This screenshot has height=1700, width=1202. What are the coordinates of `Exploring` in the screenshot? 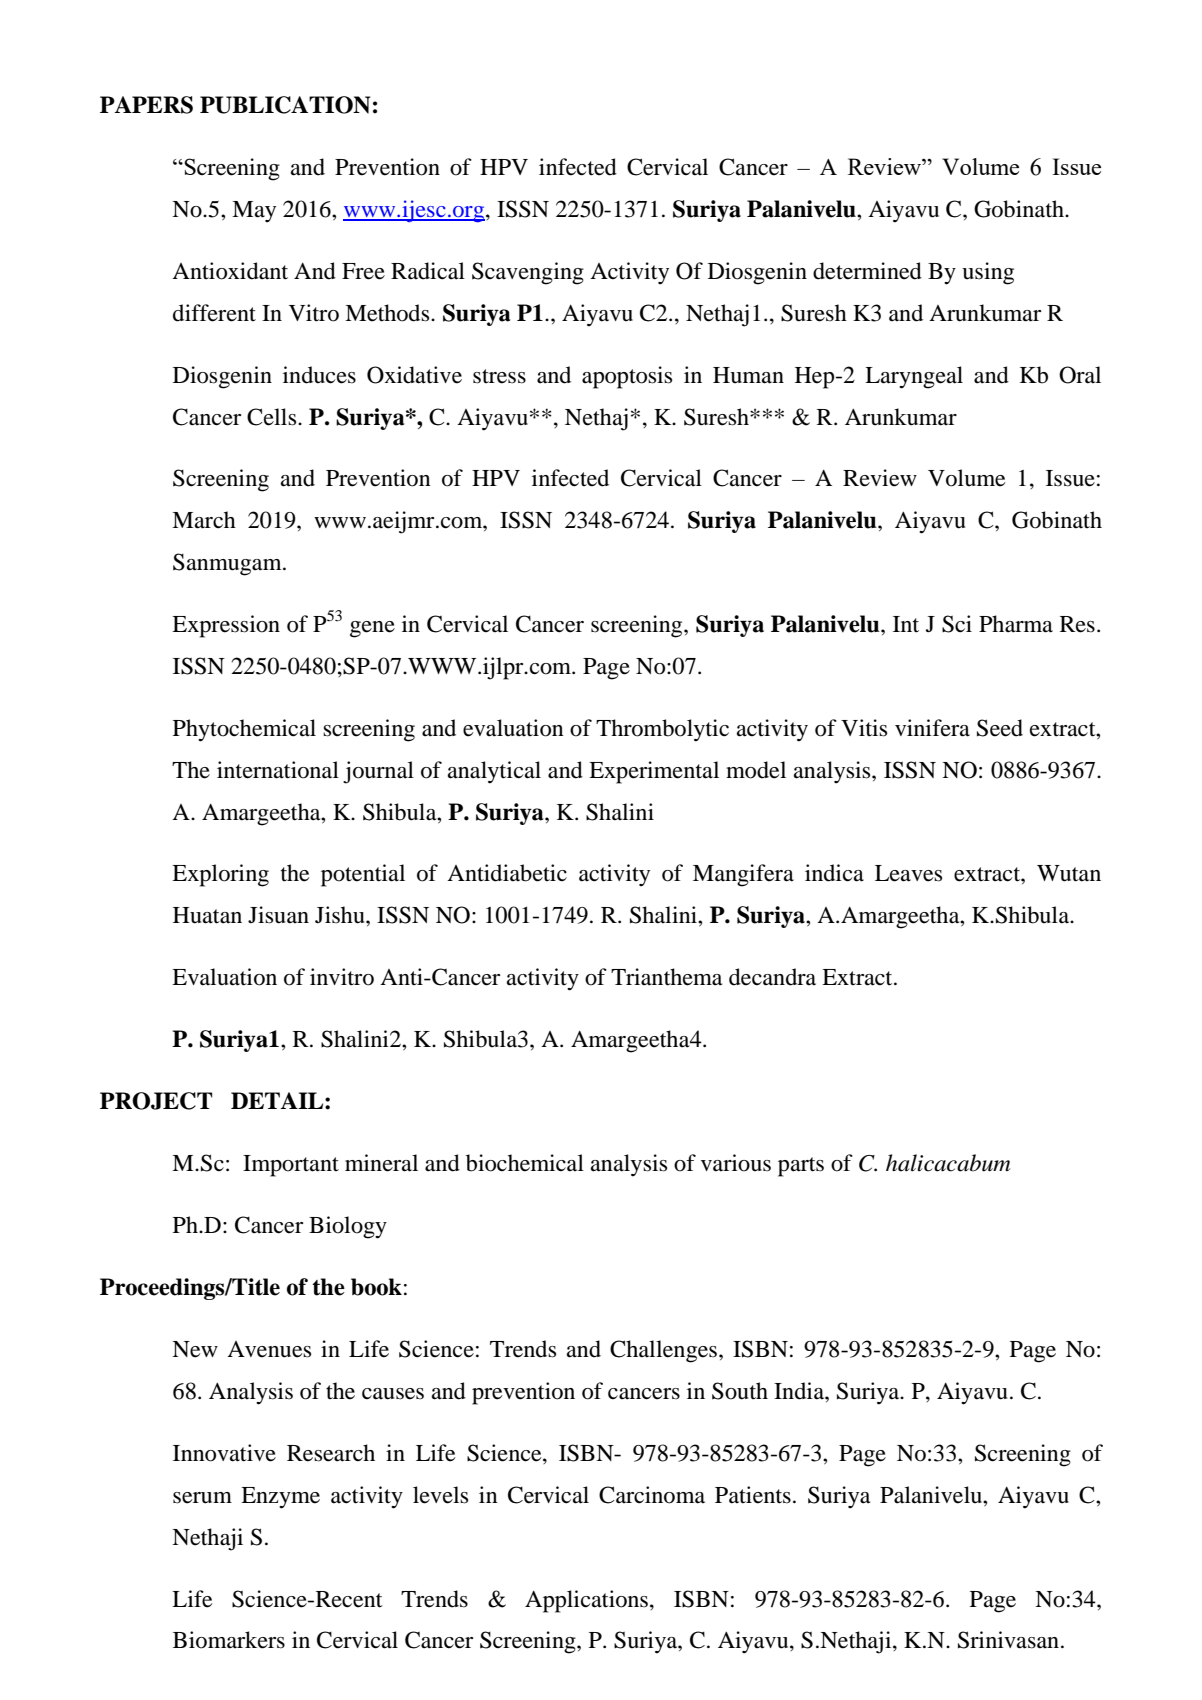 It's located at (220, 875).
